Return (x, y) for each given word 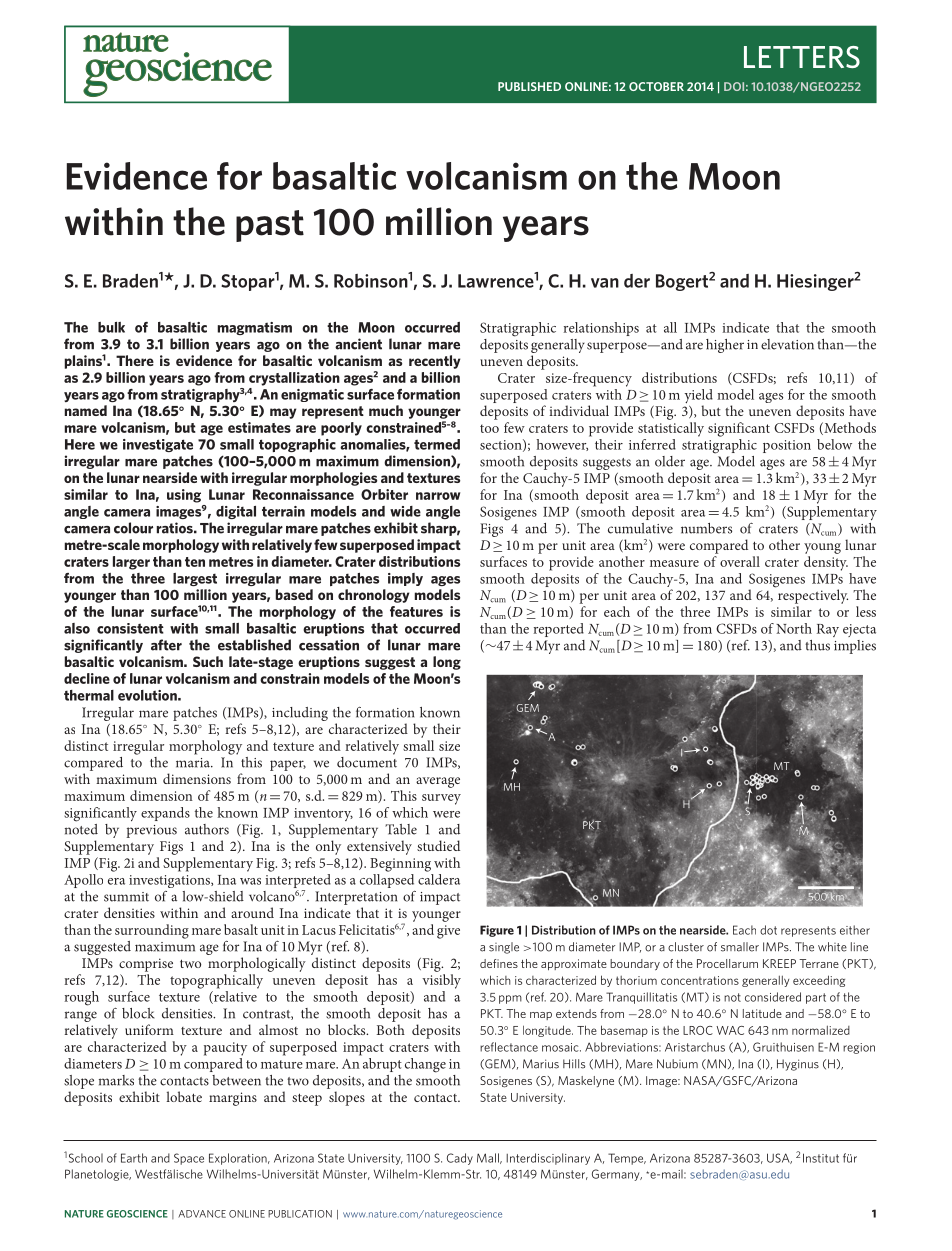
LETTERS (802, 57)
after (166, 645)
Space (189, 1159)
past (270, 226)
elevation (787, 344)
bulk (111, 327)
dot (768, 930)
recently (434, 362)
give (448, 932)
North (794, 628)
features (416, 611)
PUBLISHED (529, 86)
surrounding (152, 931)
